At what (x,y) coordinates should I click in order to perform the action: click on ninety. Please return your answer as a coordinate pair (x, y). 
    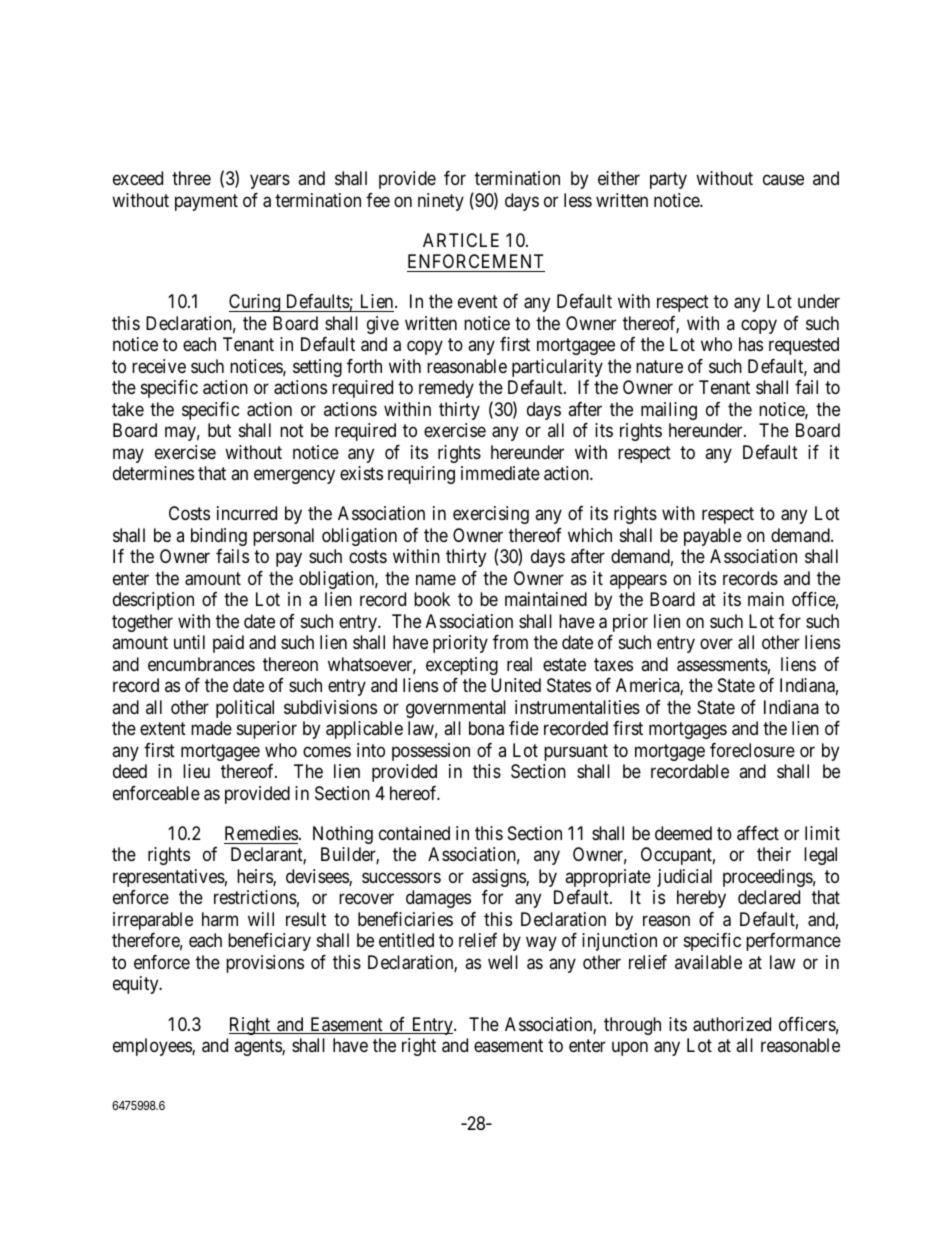
    Looking at the image, I should click on (441, 202).
